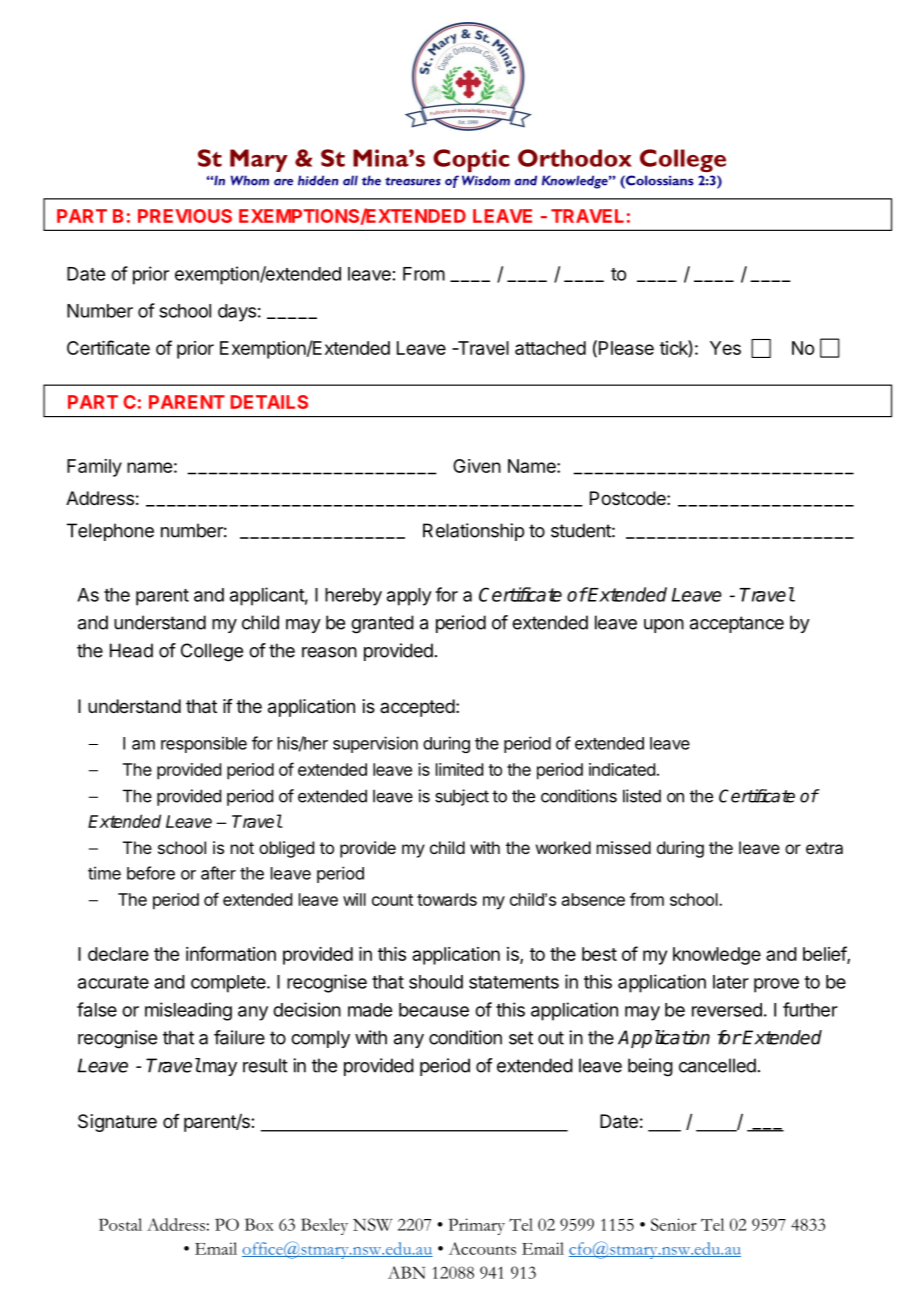  Describe the element at coordinates (434, 1010) in the image. I see `because` at that location.
